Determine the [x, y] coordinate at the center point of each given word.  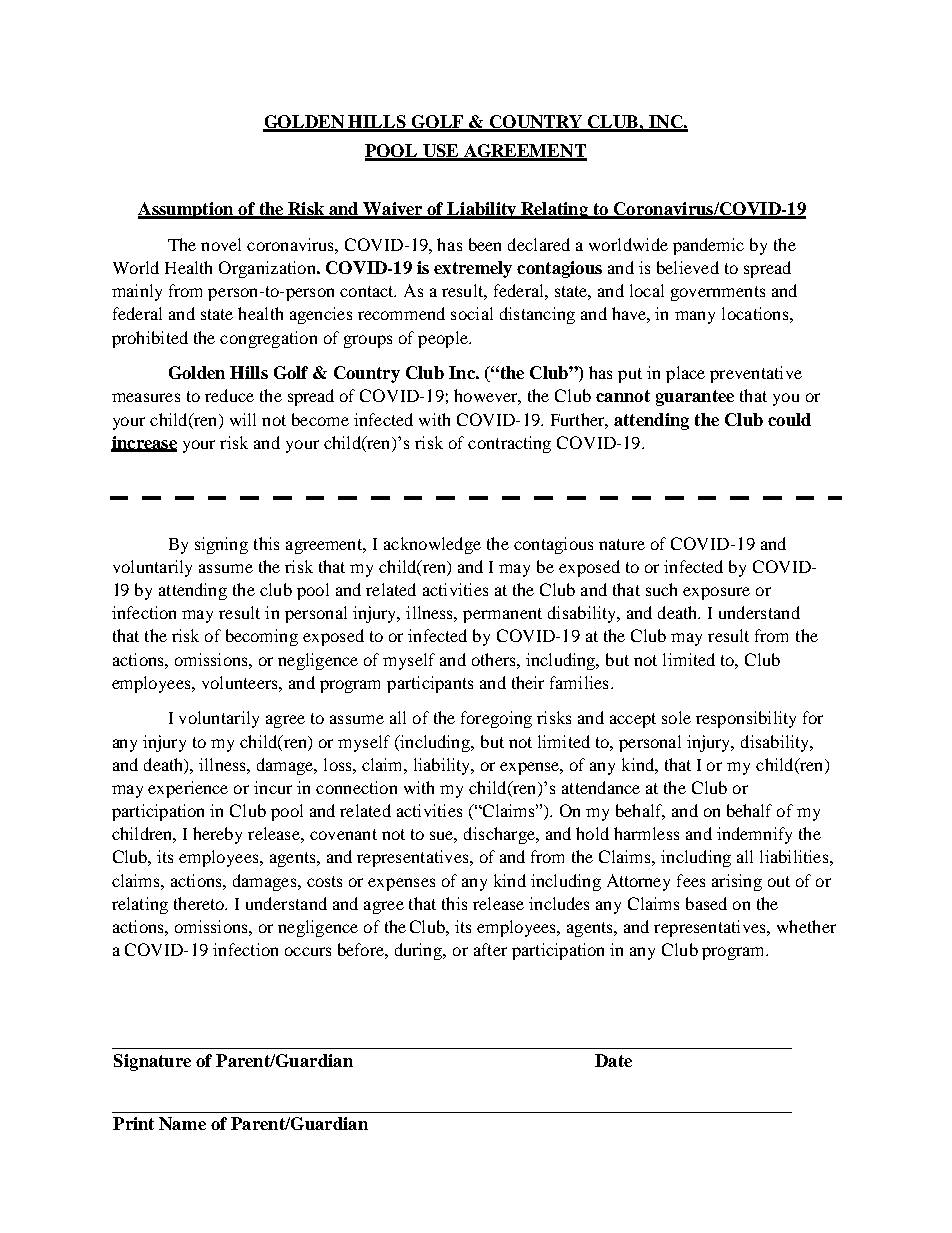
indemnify [754, 835]
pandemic [708, 246]
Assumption [187, 210]
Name [182, 1123]
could [789, 419]
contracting [509, 444]
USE [441, 152]
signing [221, 545]
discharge [500, 835]
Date [613, 1060]
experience [188, 789]
